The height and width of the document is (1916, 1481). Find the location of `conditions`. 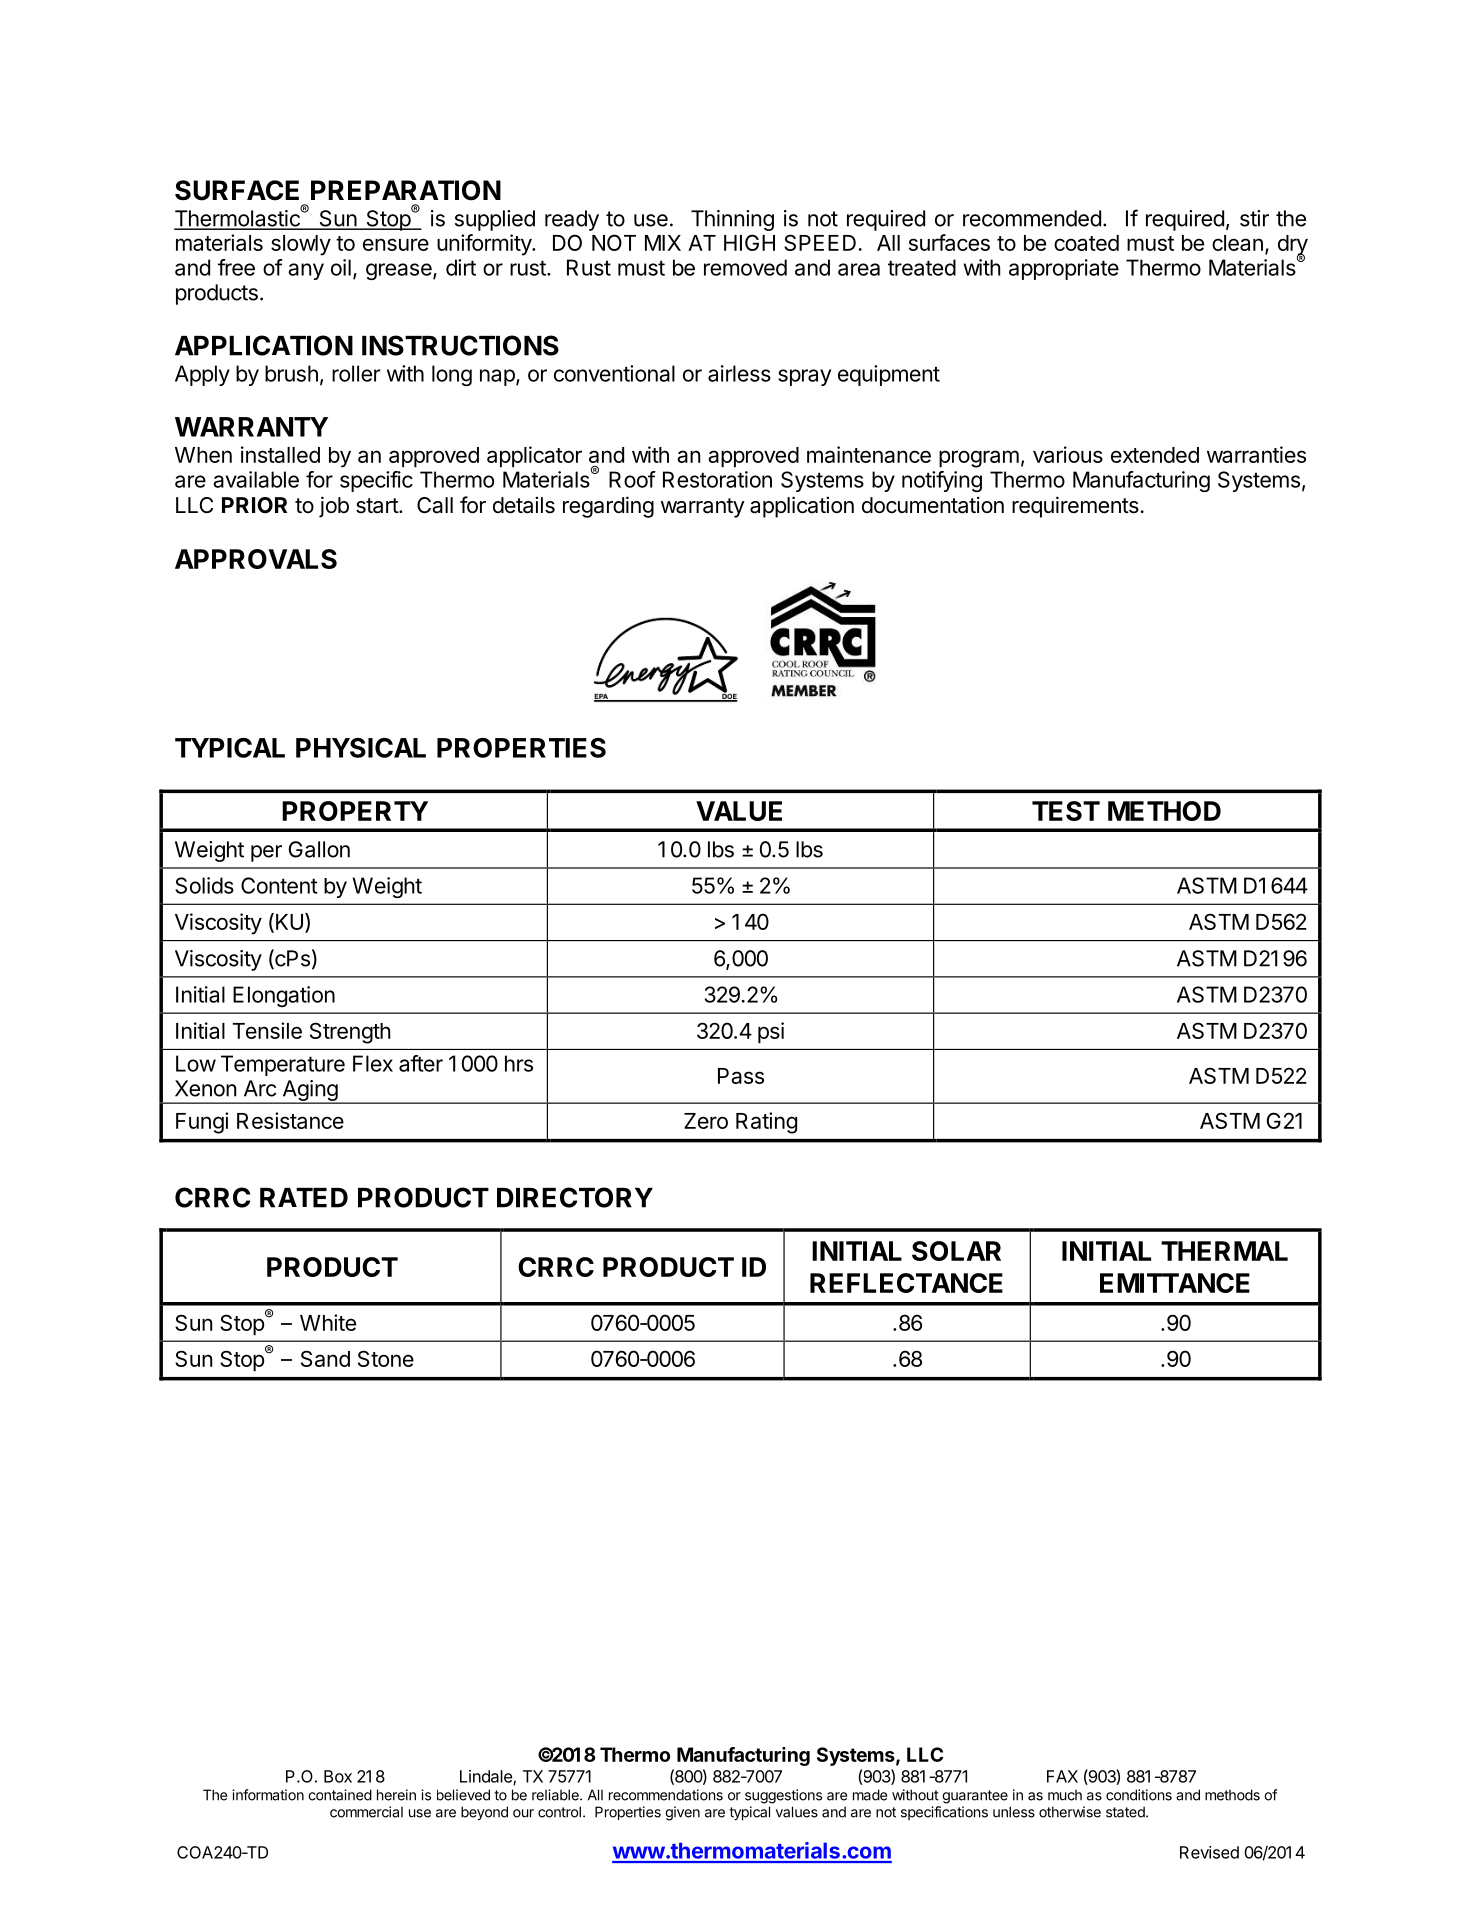

conditions is located at coordinates (1139, 1795).
